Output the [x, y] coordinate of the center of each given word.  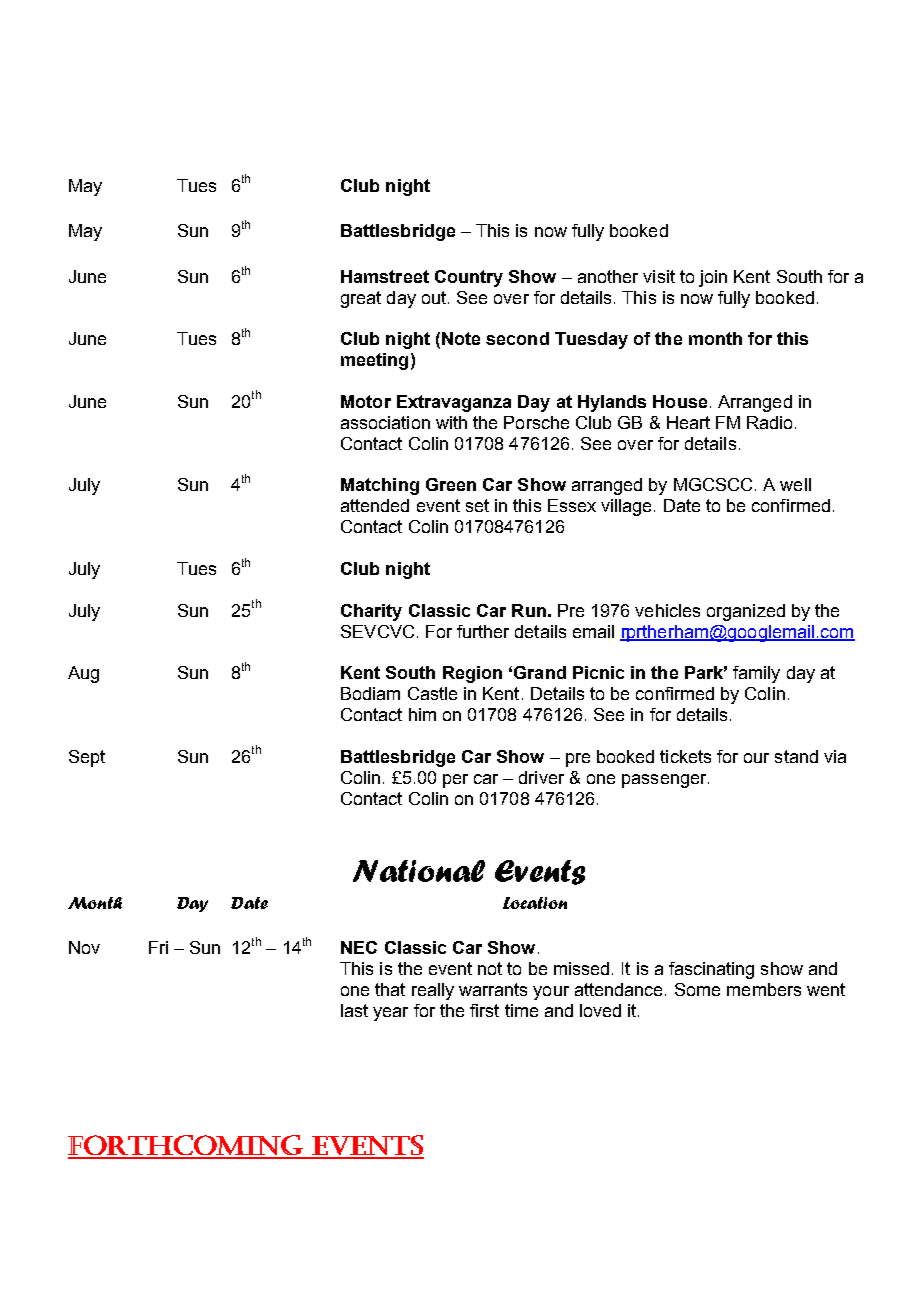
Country [469, 278]
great [361, 299]
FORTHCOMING [187, 1146]
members [764, 989]
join [713, 278]
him [422, 714]
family [756, 674]
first [484, 1010]
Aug [83, 674]
